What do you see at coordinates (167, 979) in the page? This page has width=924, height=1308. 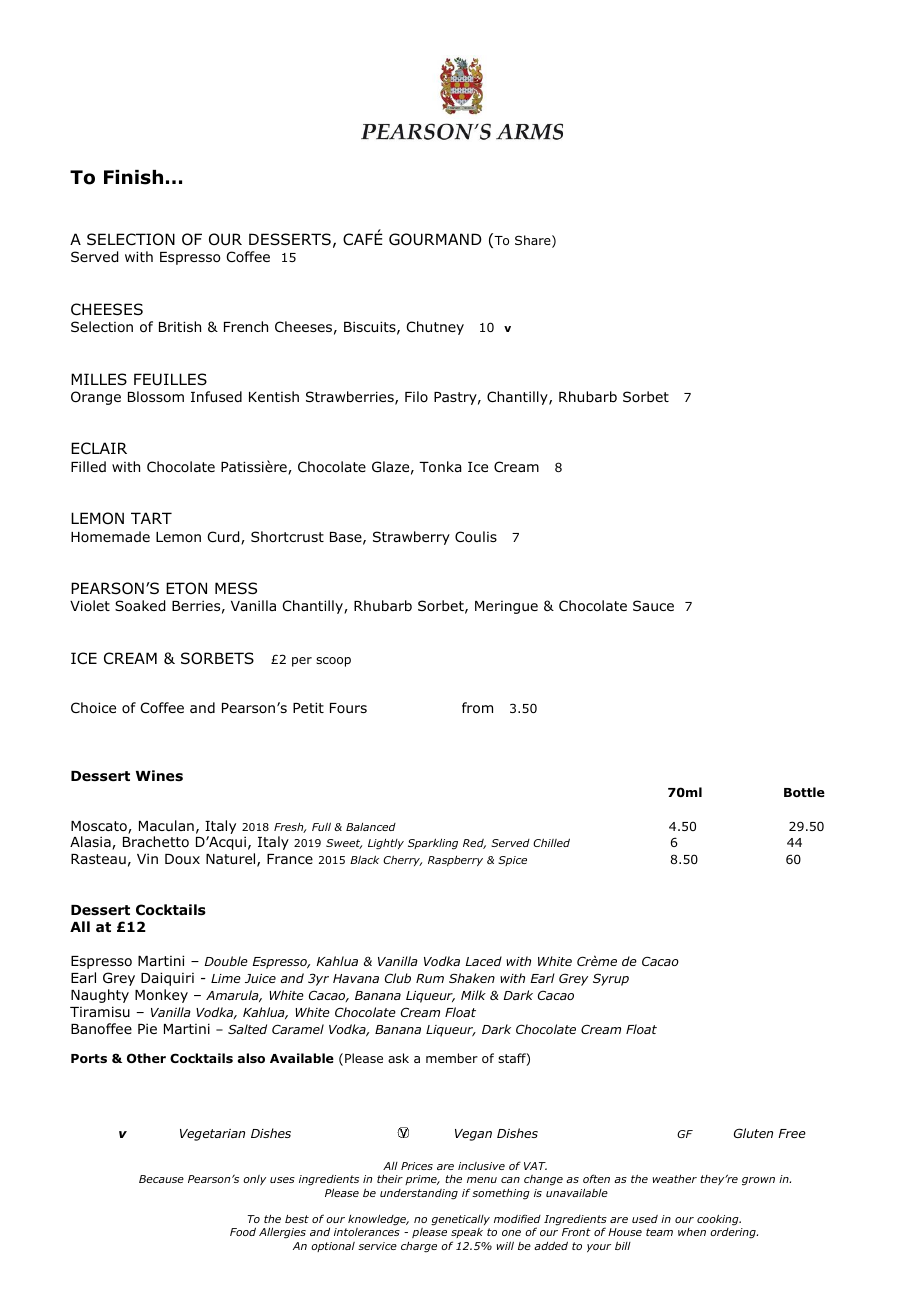 I see `Daiquiri` at bounding box center [167, 979].
